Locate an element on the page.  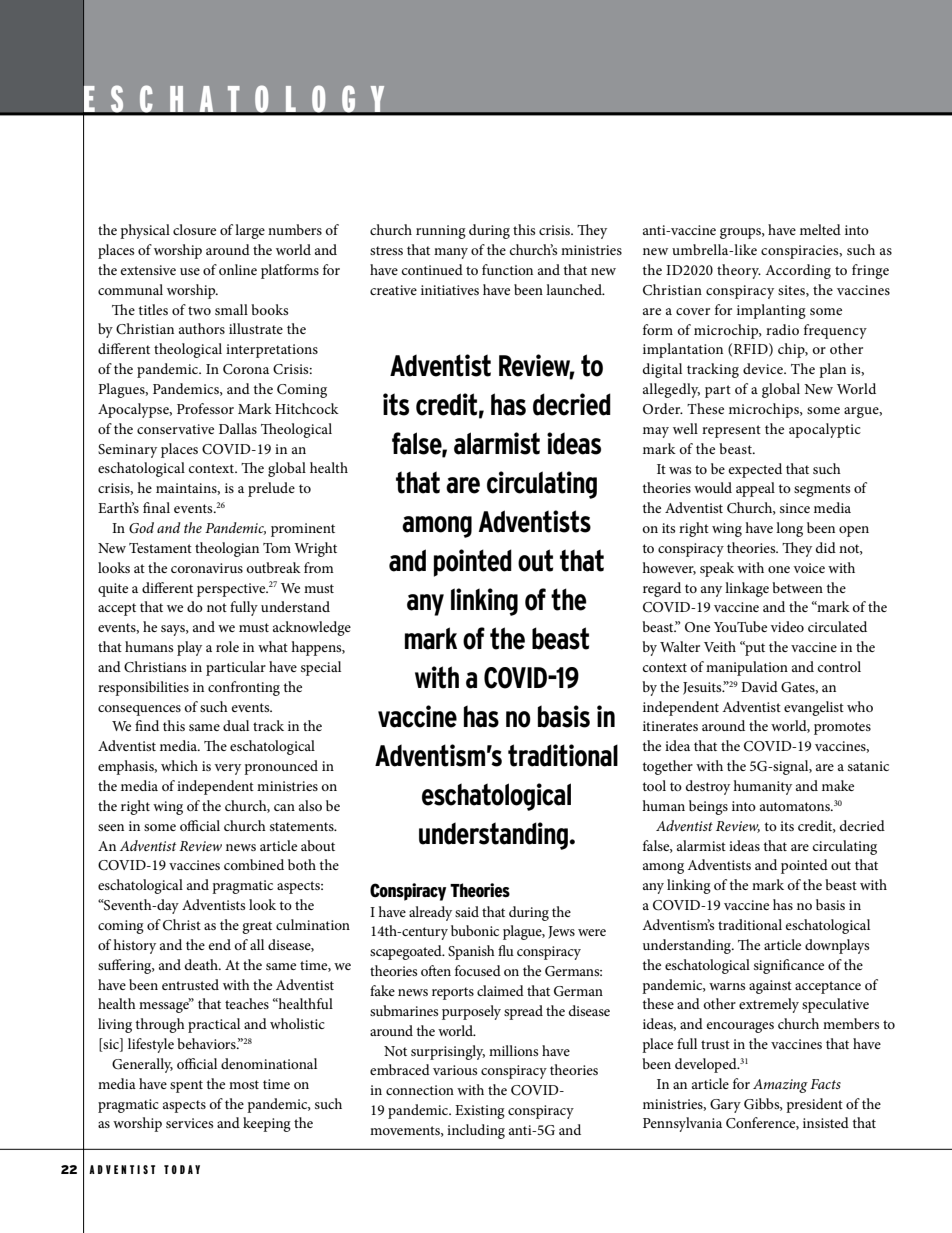
According is located at coordinates (798, 271).
